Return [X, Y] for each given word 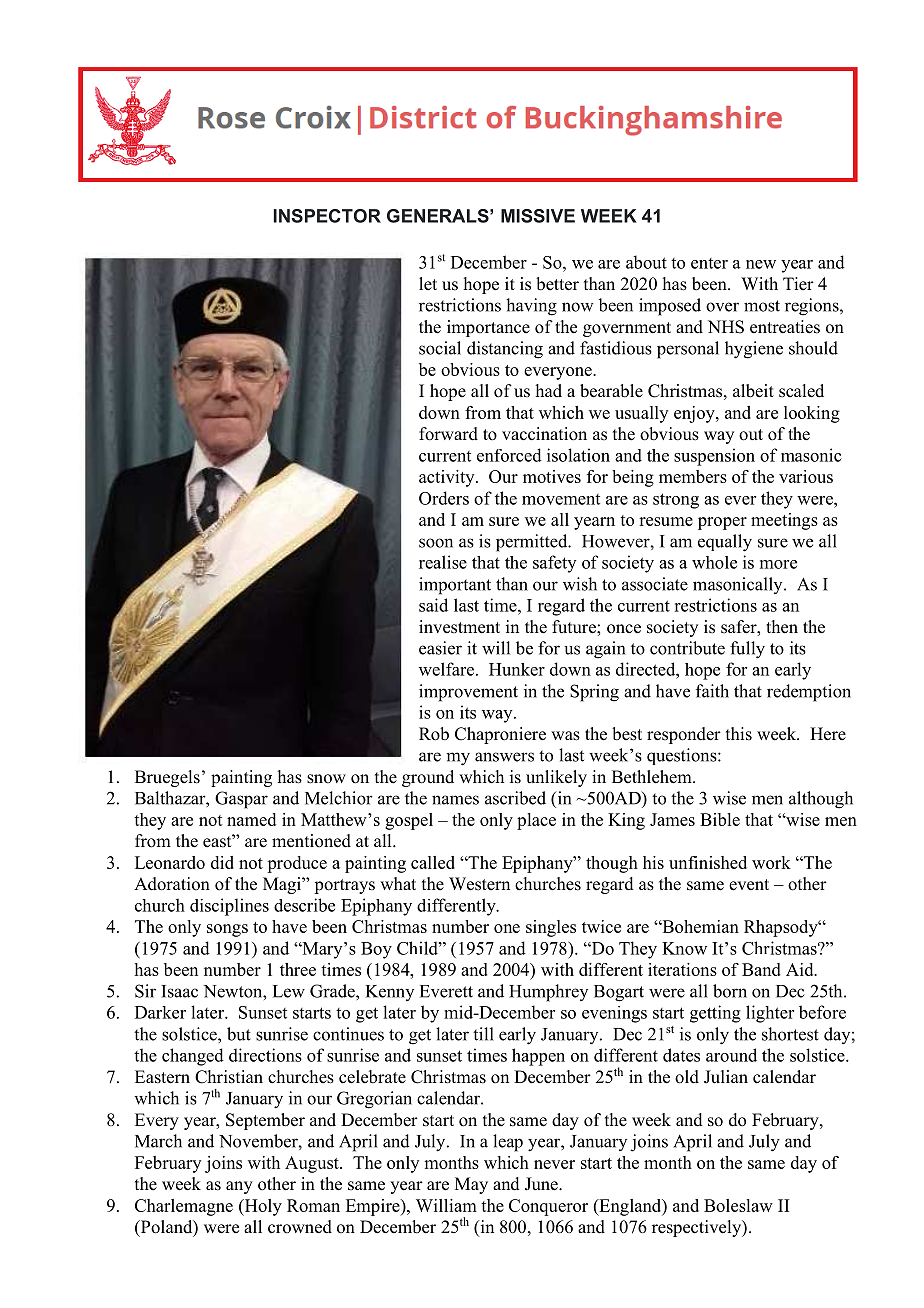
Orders [444, 498]
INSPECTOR [327, 216]
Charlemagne [184, 1207]
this [739, 734]
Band [761, 969]
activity [448, 478]
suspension [714, 457]
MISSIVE [538, 216]
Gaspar [241, 800]
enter [709, 263]
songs [227, 930]
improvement [468, 693]
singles [551, 928]
